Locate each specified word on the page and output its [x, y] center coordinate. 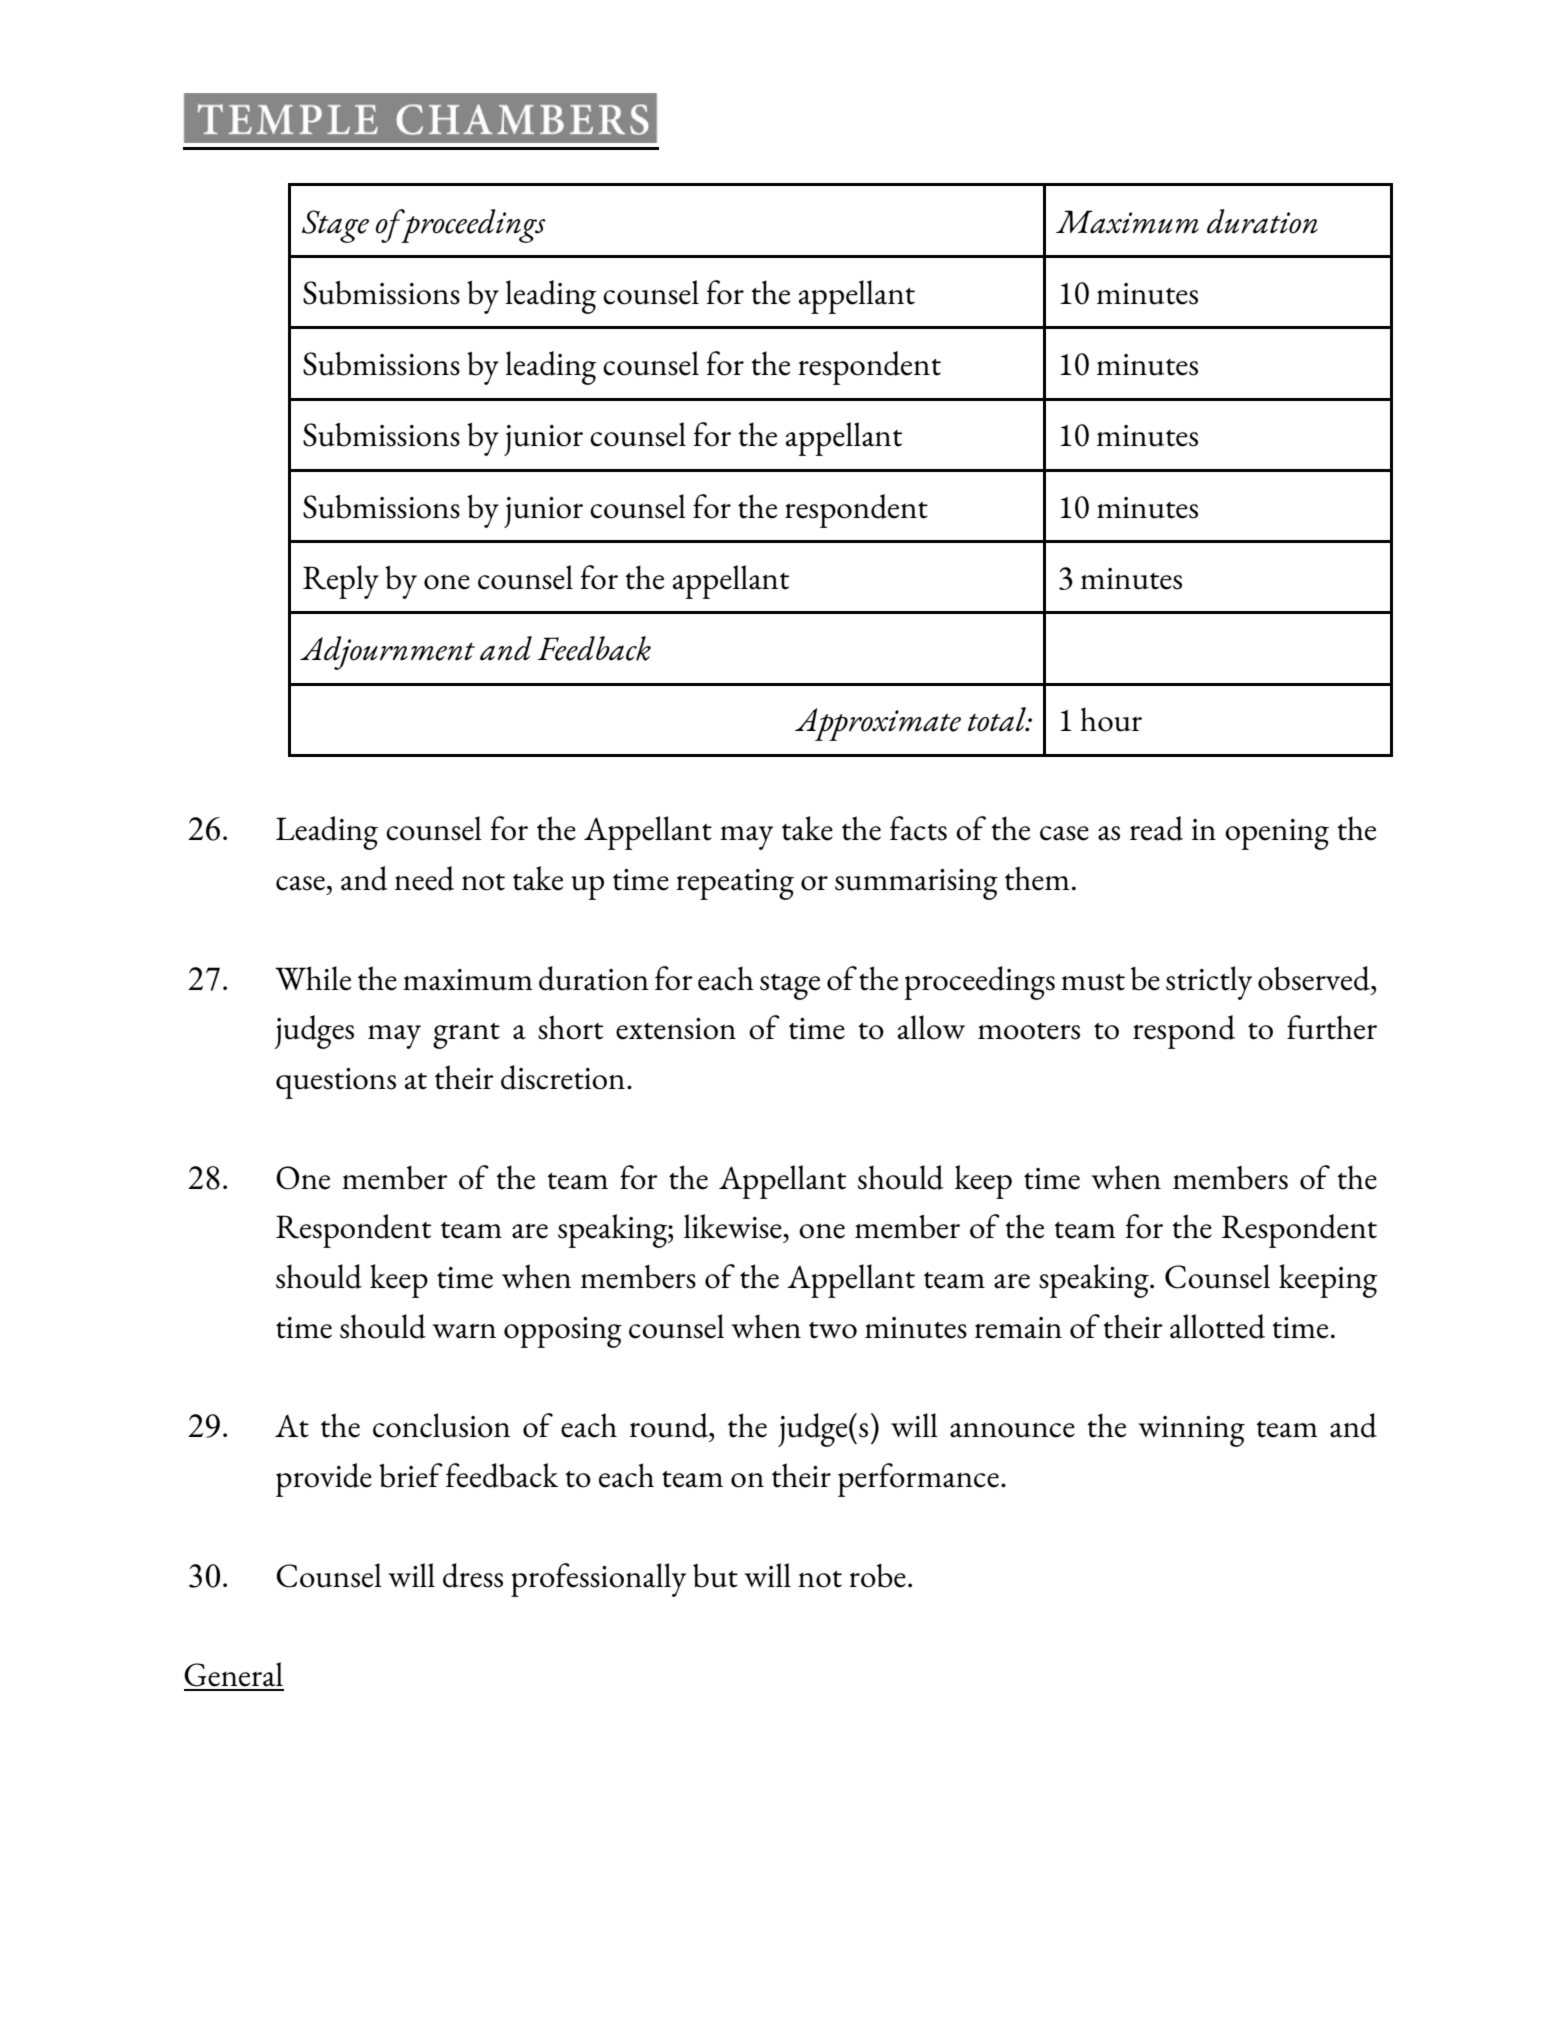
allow [931, 1027]
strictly [1209, 983]
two [833, 1330]
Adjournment [387, 653]
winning [1191, 1431]
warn [464, 1331]
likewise [734, 1226]
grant [466, 1036]
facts [918, 828]
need [424, 878]
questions [336, 1083]
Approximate [878, 724]
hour [1111, 719]
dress [473, 1575]
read [1156, 828]
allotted [1217, 1326]
